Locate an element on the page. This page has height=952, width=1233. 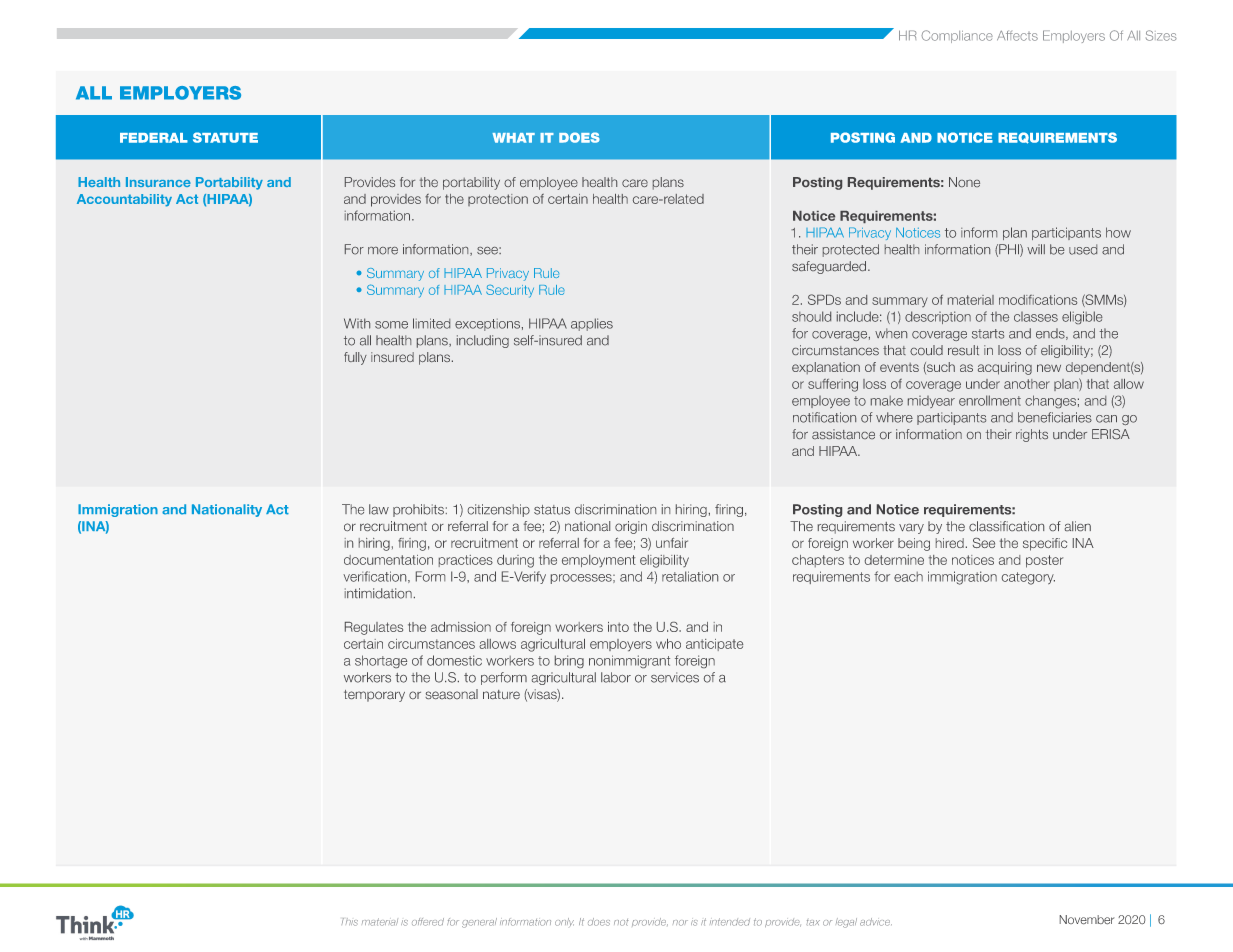
rights is located at coordinates (1032, 435).
